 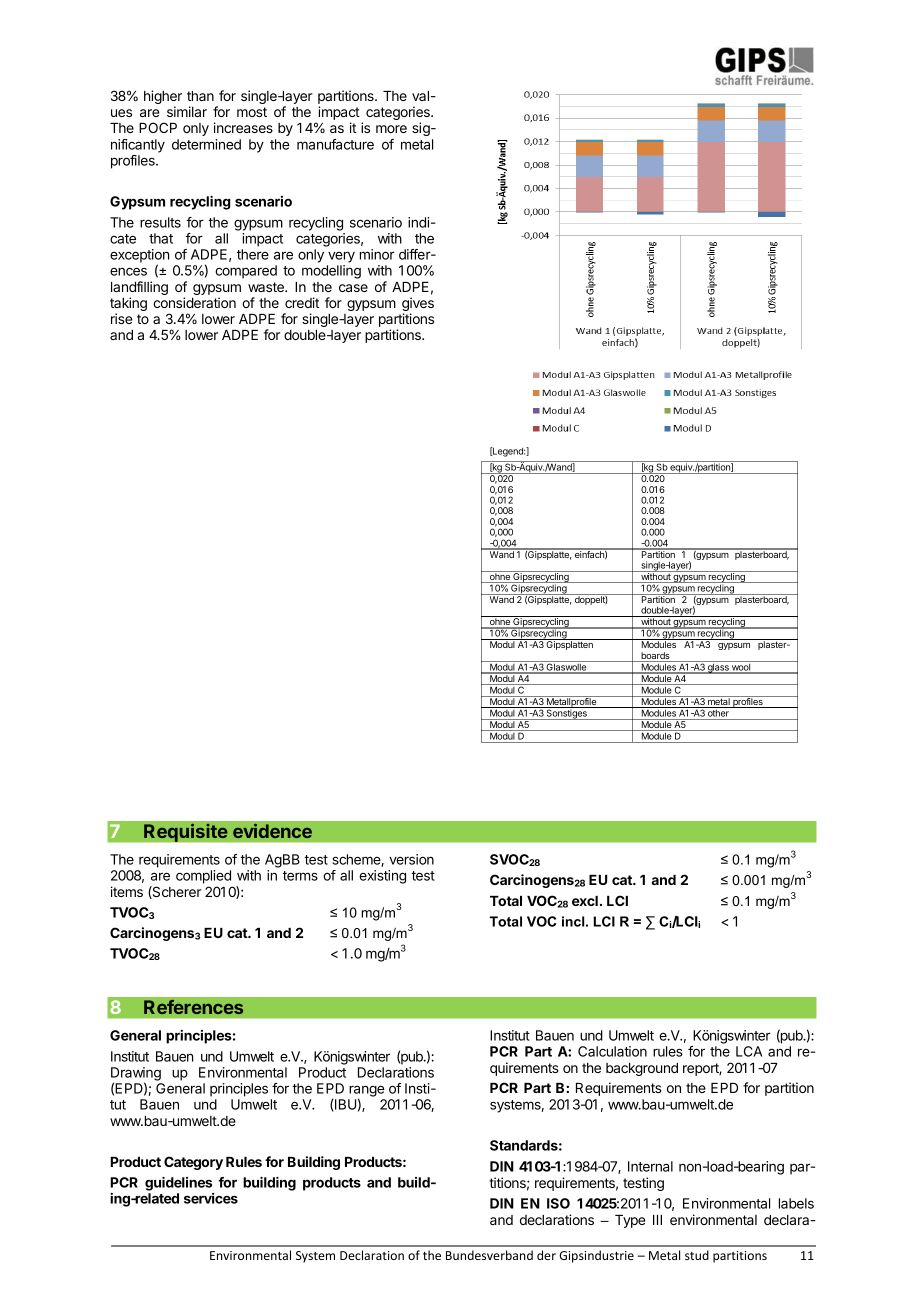 What do you see at coordinates (418, 305) in the page?
I see `gives` at bounding box center [418, 305].
